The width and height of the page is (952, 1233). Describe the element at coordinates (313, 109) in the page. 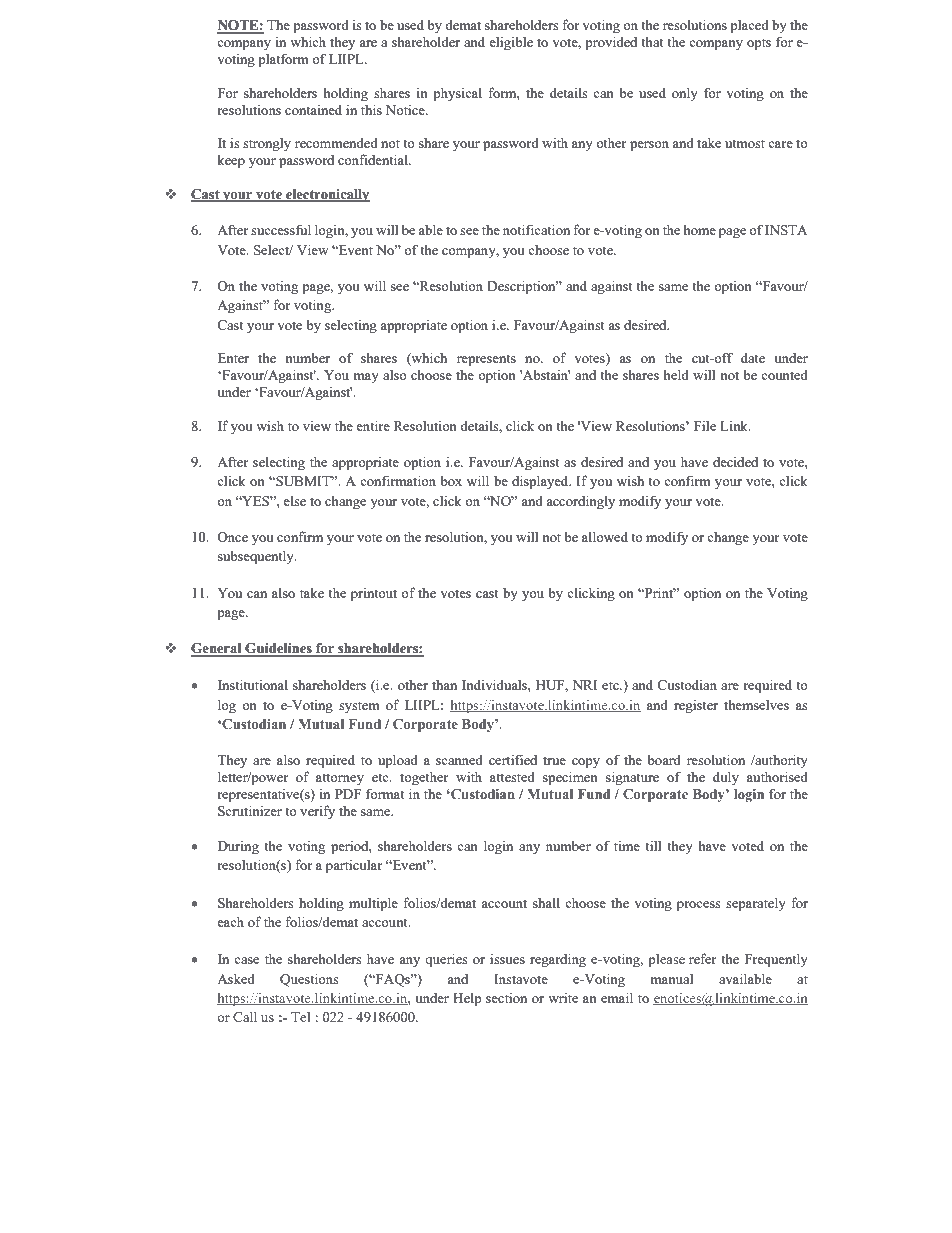

I see `contained` at that location.
